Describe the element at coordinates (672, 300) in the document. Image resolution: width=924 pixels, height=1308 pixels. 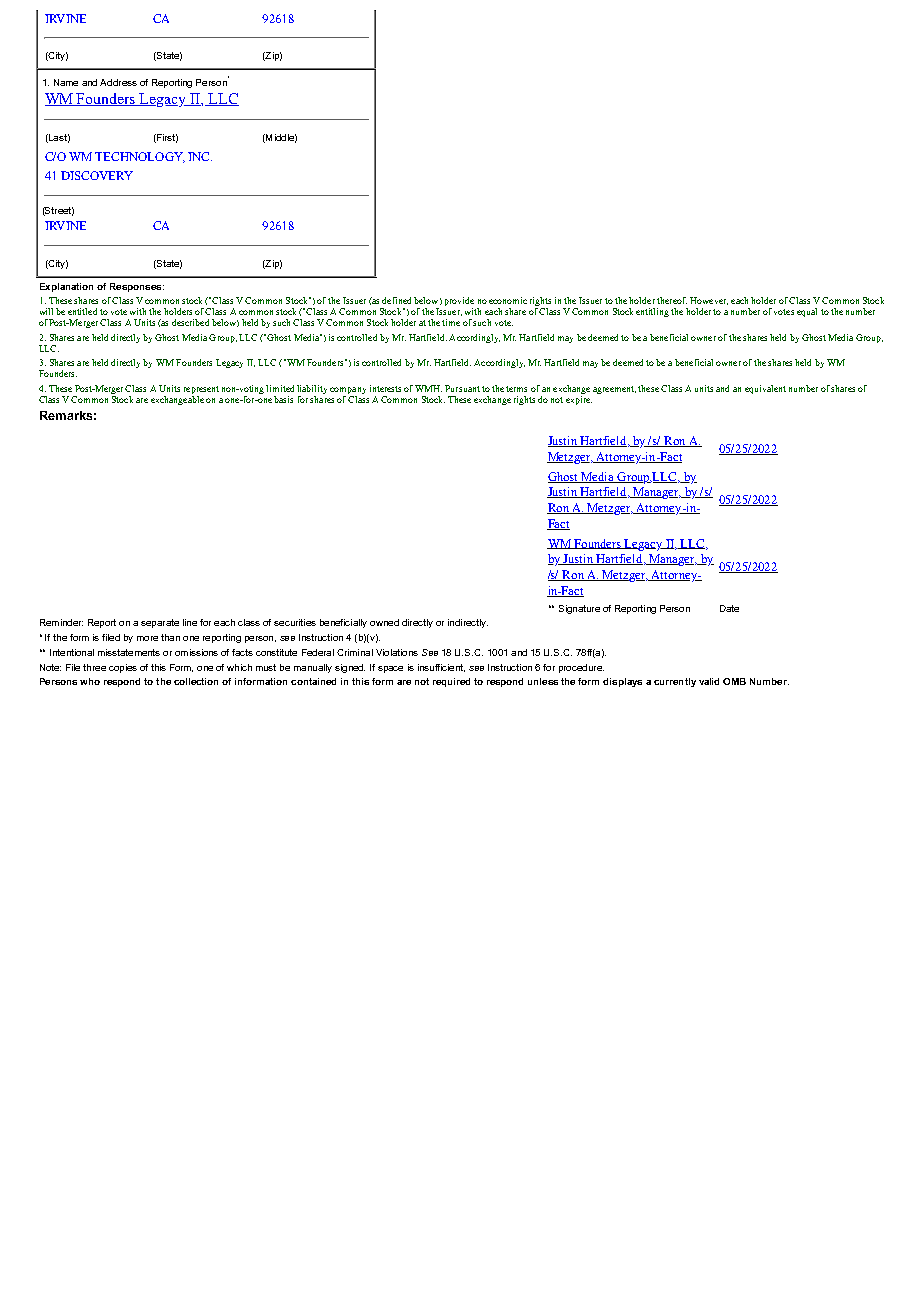
I see `thereof` at that location.
